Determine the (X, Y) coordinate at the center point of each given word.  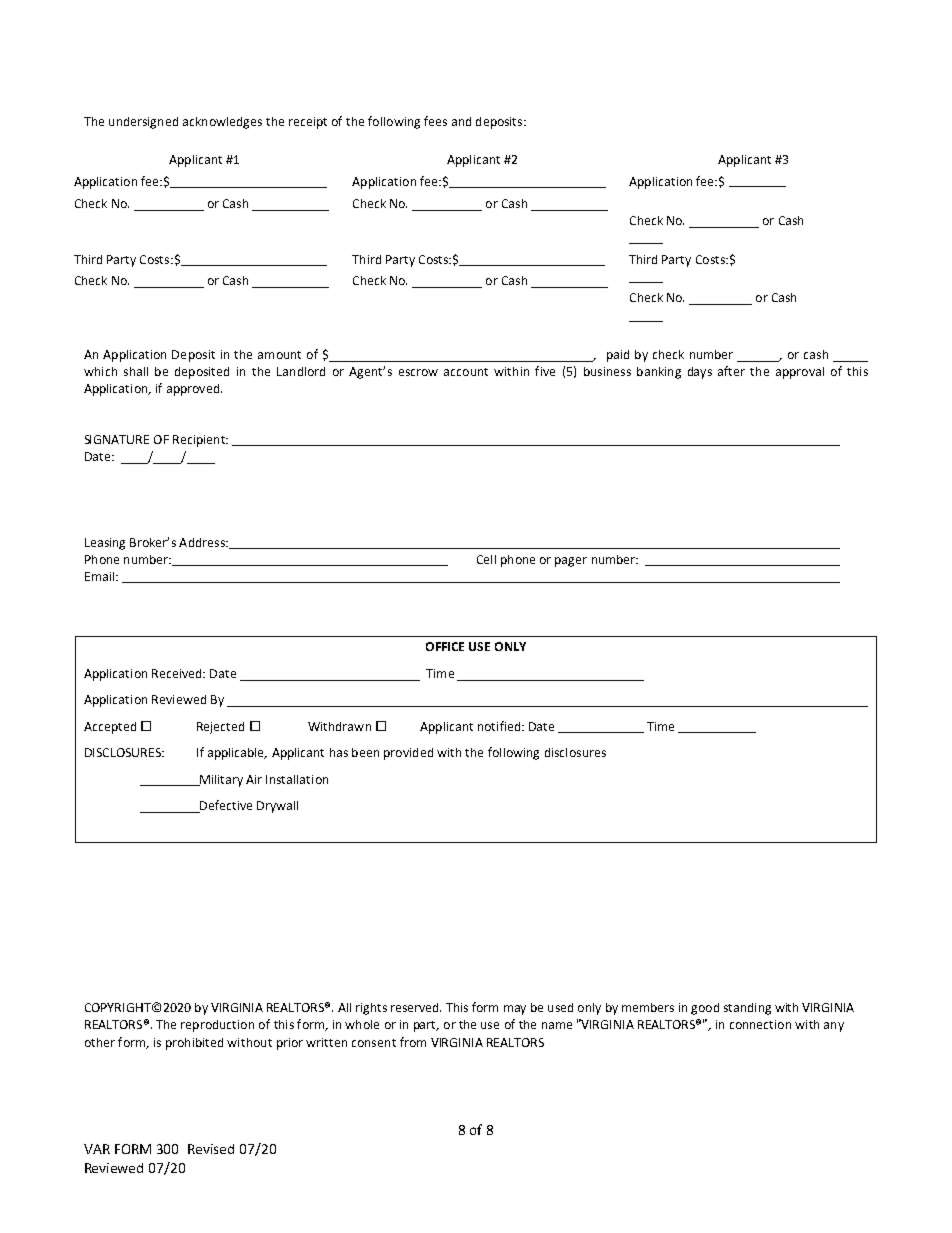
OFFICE (445, 646)
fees (435, 121)
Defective (225, 806)
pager (571, 562)
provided (408, 754)
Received (178, 673)
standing (747, 1009)
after (731, 371)
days (700, 373)
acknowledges (222, 123)
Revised (211, 1149)
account (466, 372)
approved (193, 390)
